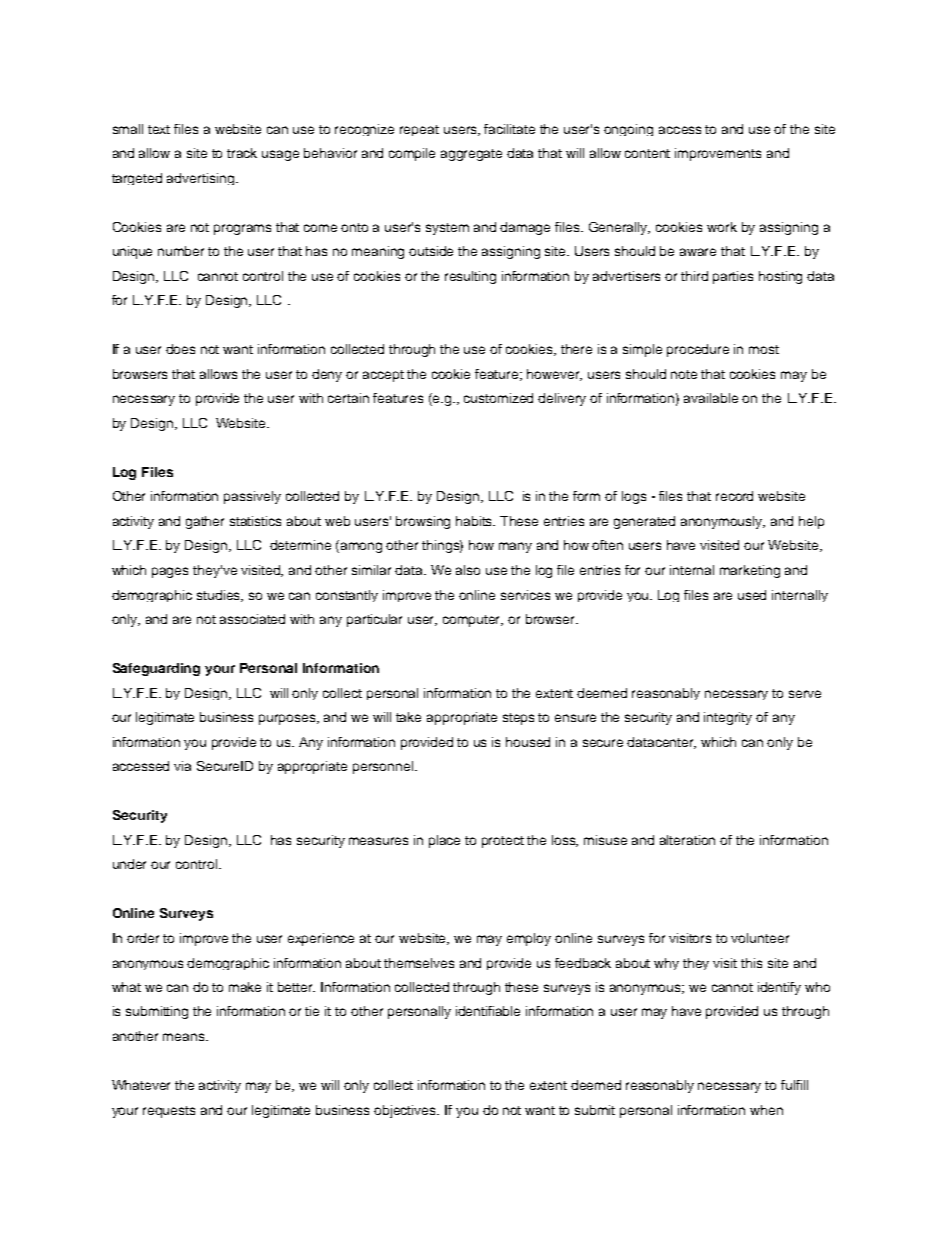  What do you see at coordinates (473, 621) in the screenshot?
I see `computer` at bounding box center [473, 621].
